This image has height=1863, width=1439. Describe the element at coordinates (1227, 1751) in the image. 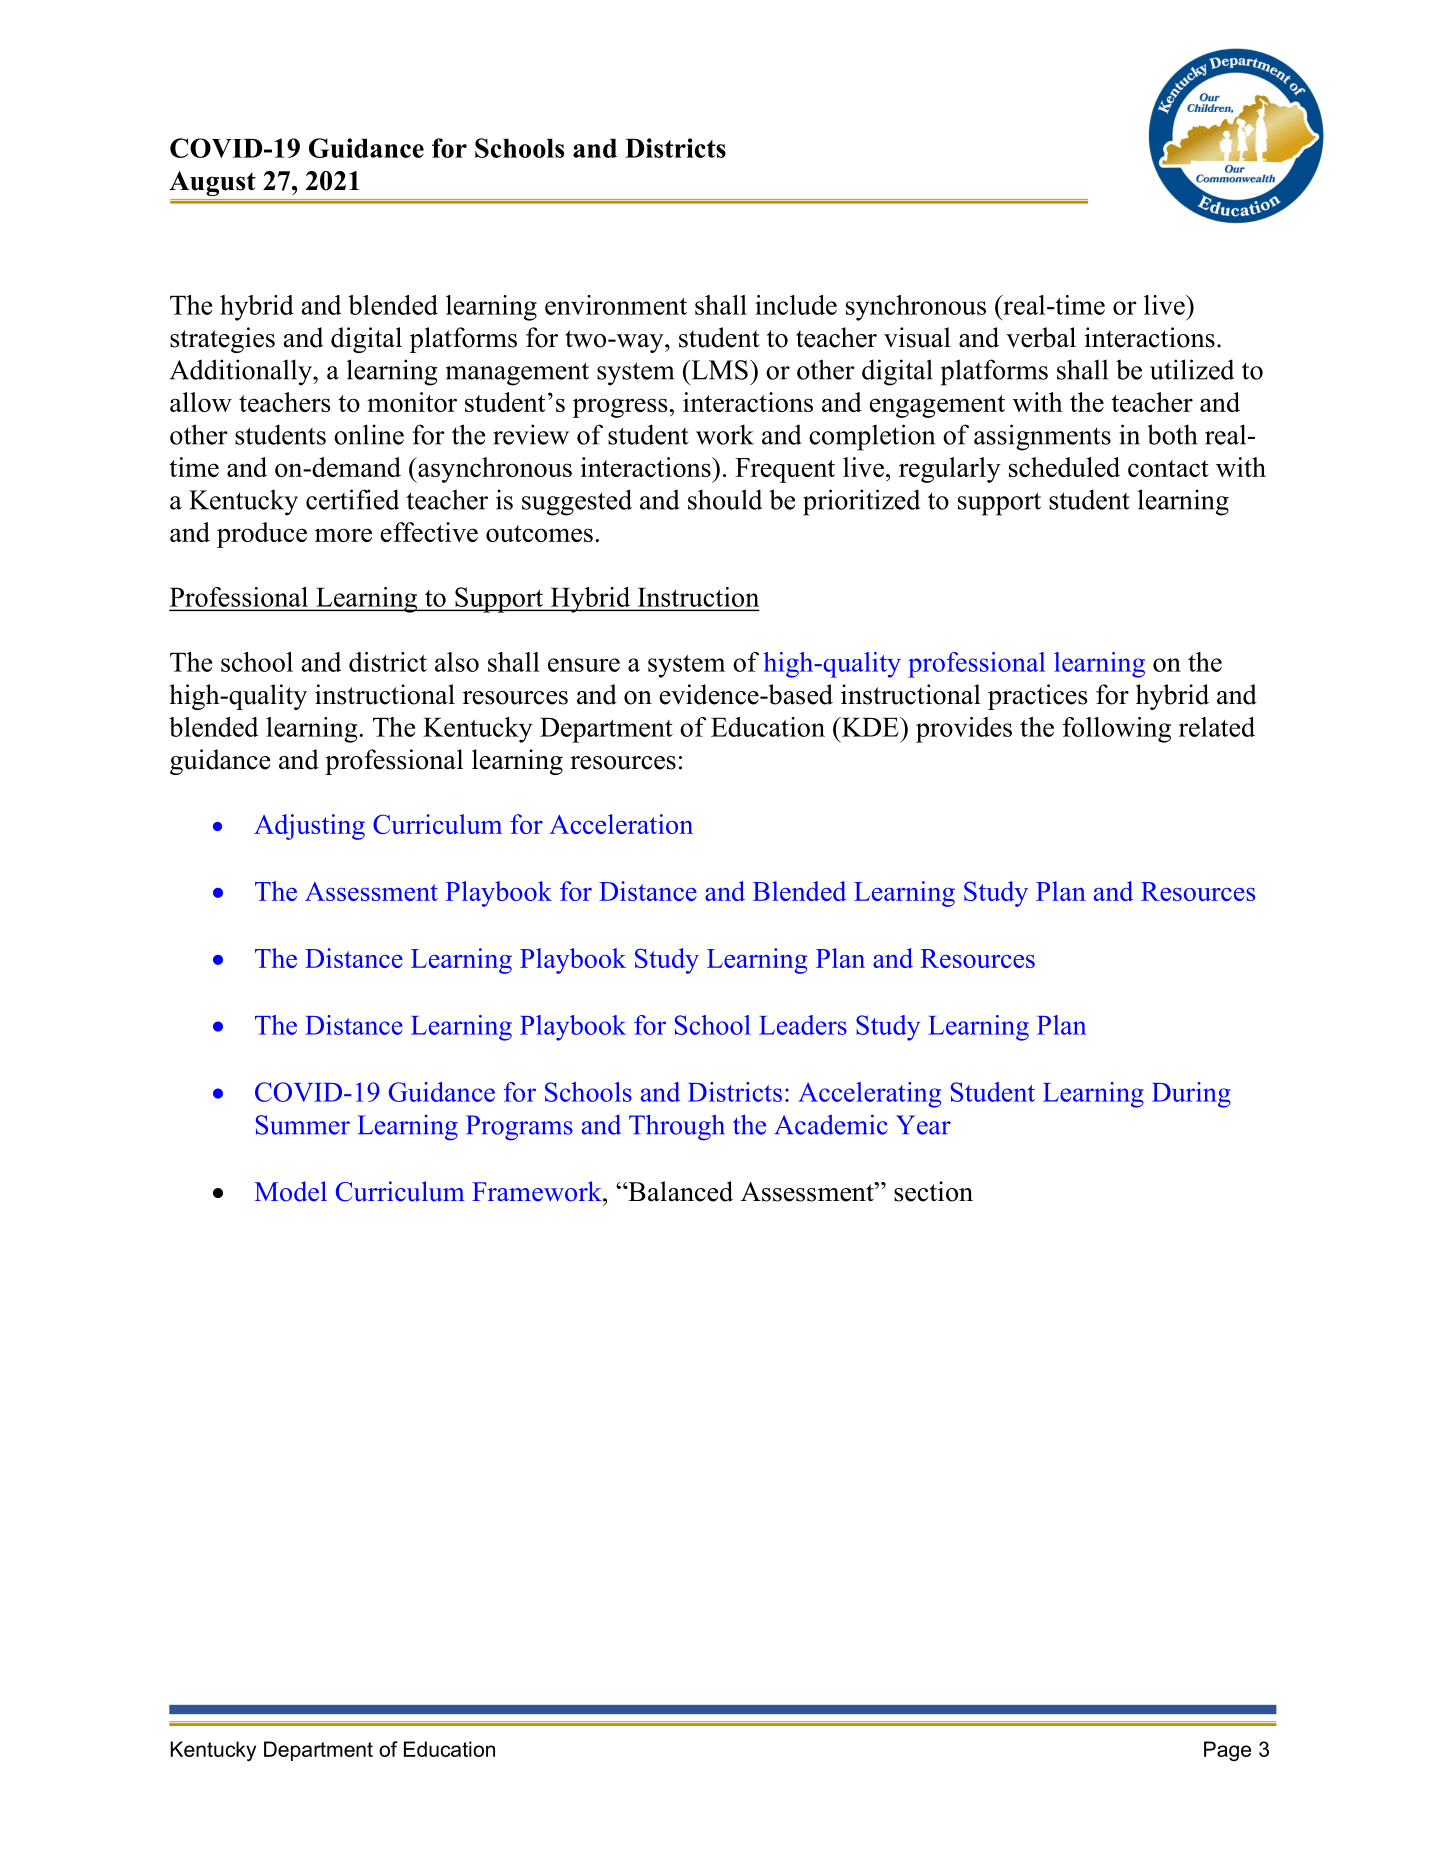

I see `Page` at that location.
